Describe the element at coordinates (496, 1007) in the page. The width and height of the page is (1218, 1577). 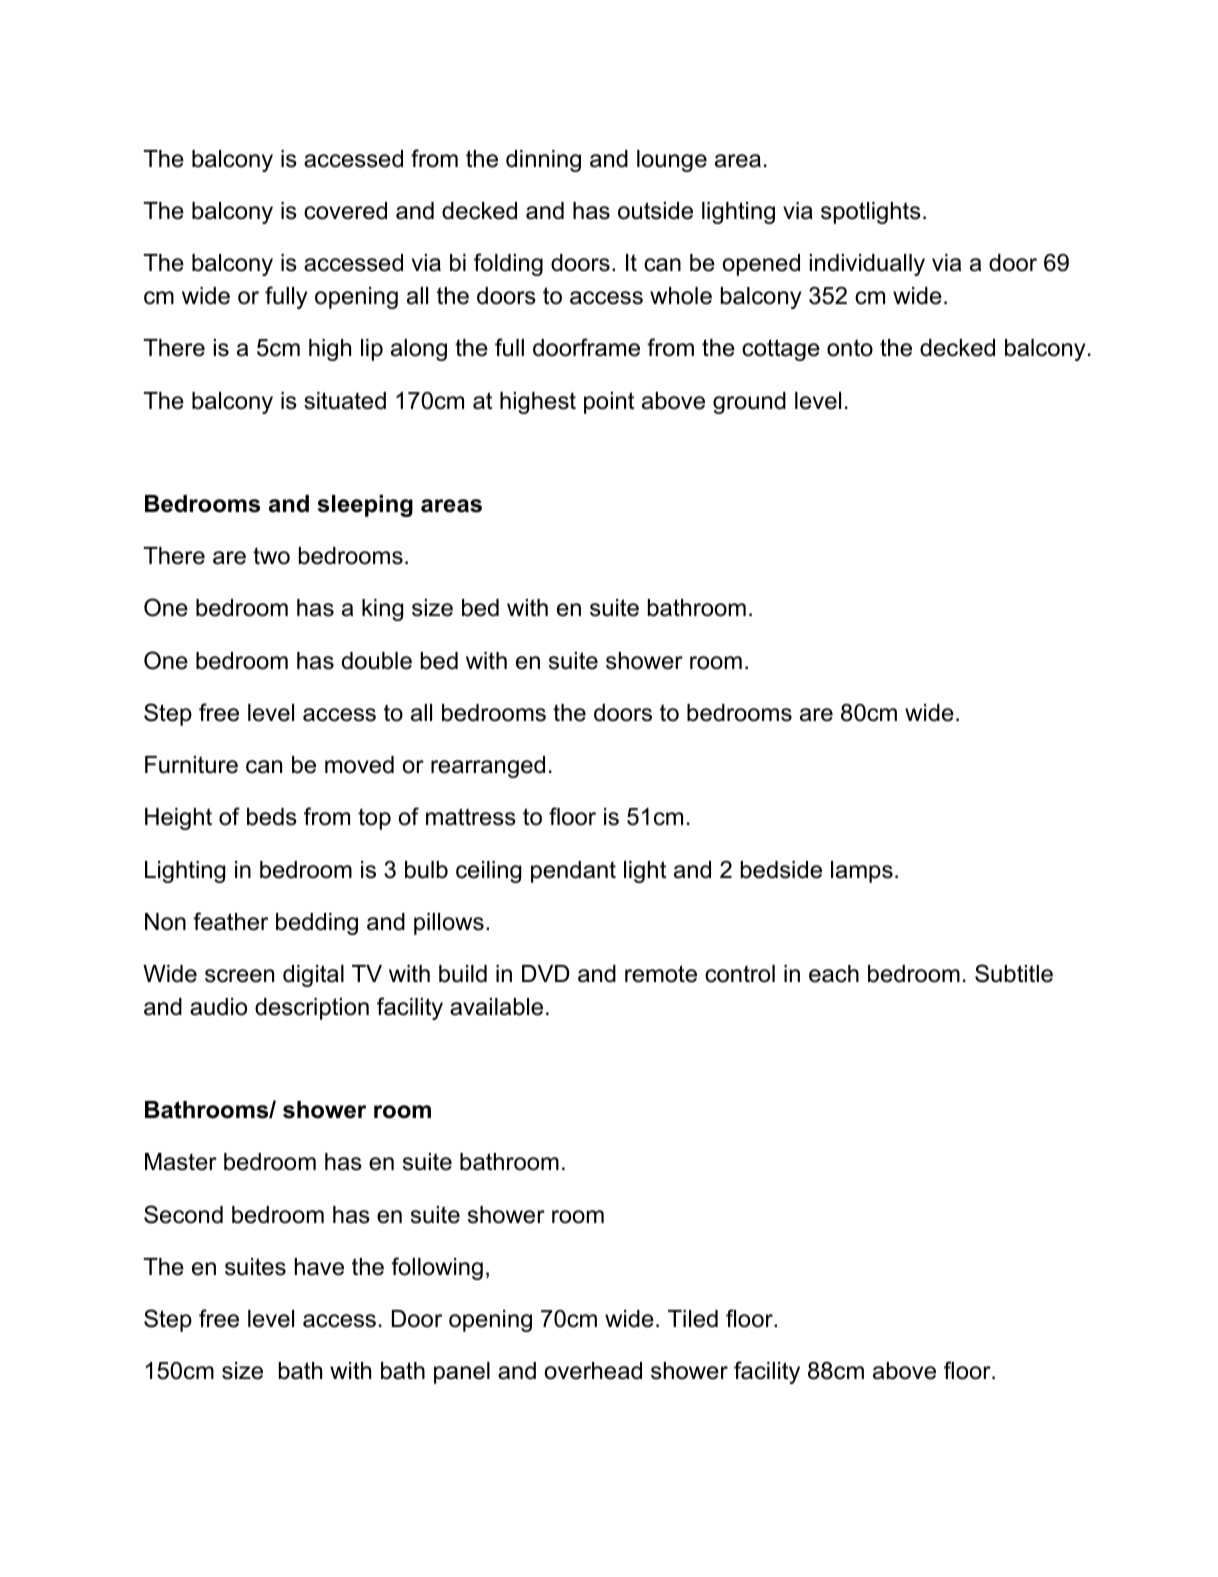
I see `available` at that location.
